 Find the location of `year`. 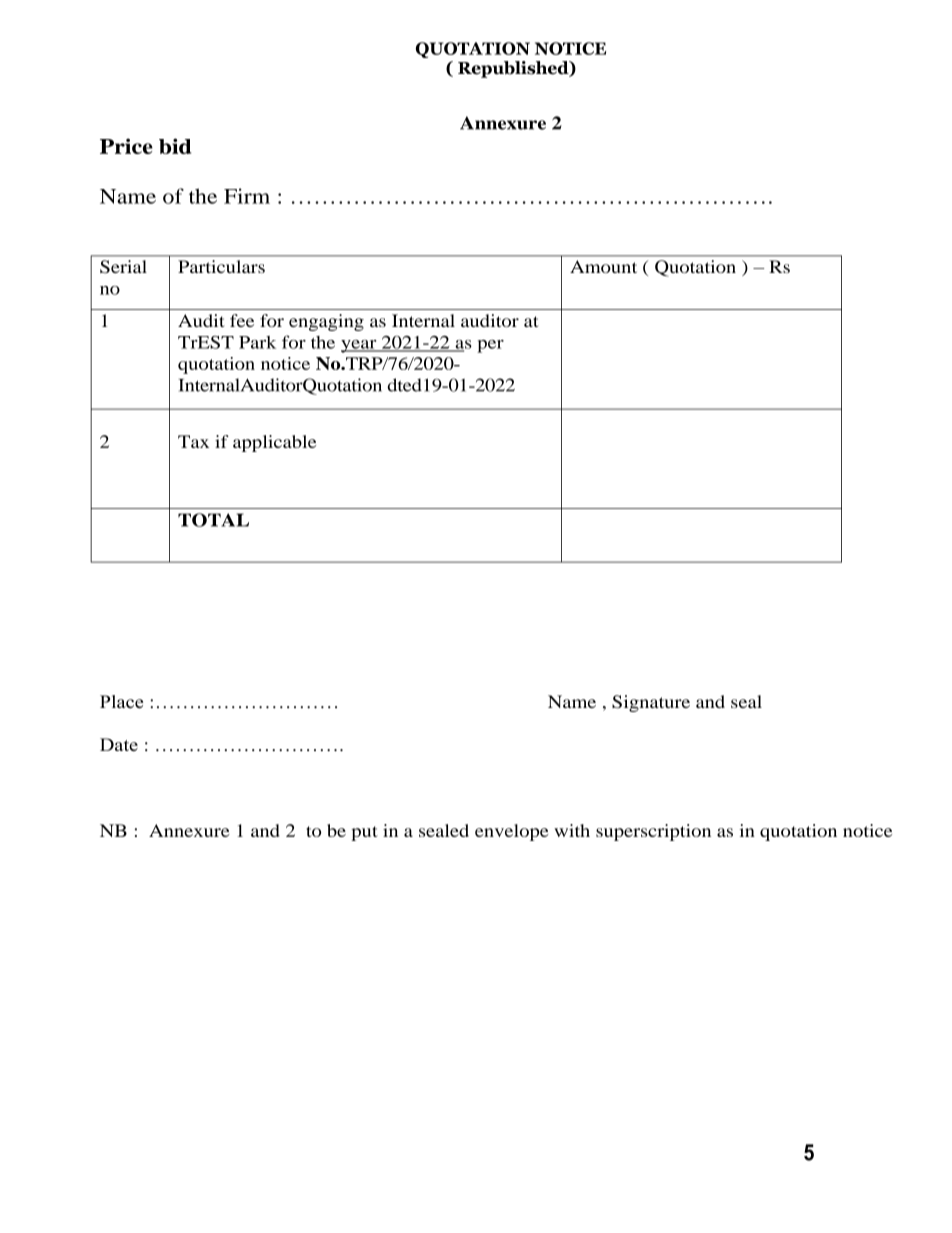

year is located at coordinates (360, 346).
